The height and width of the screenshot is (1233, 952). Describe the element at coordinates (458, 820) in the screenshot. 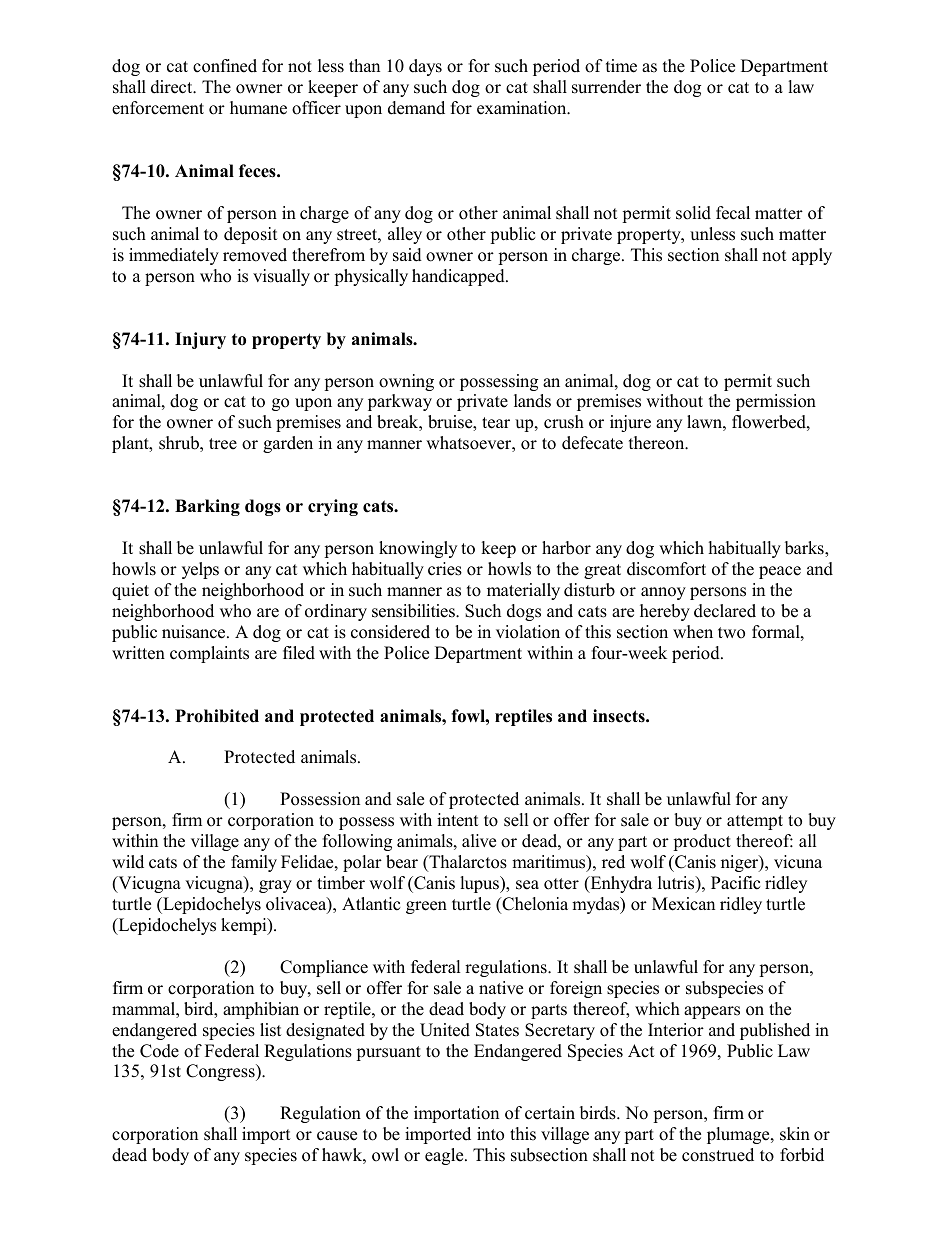

I see `intent` at that location.
